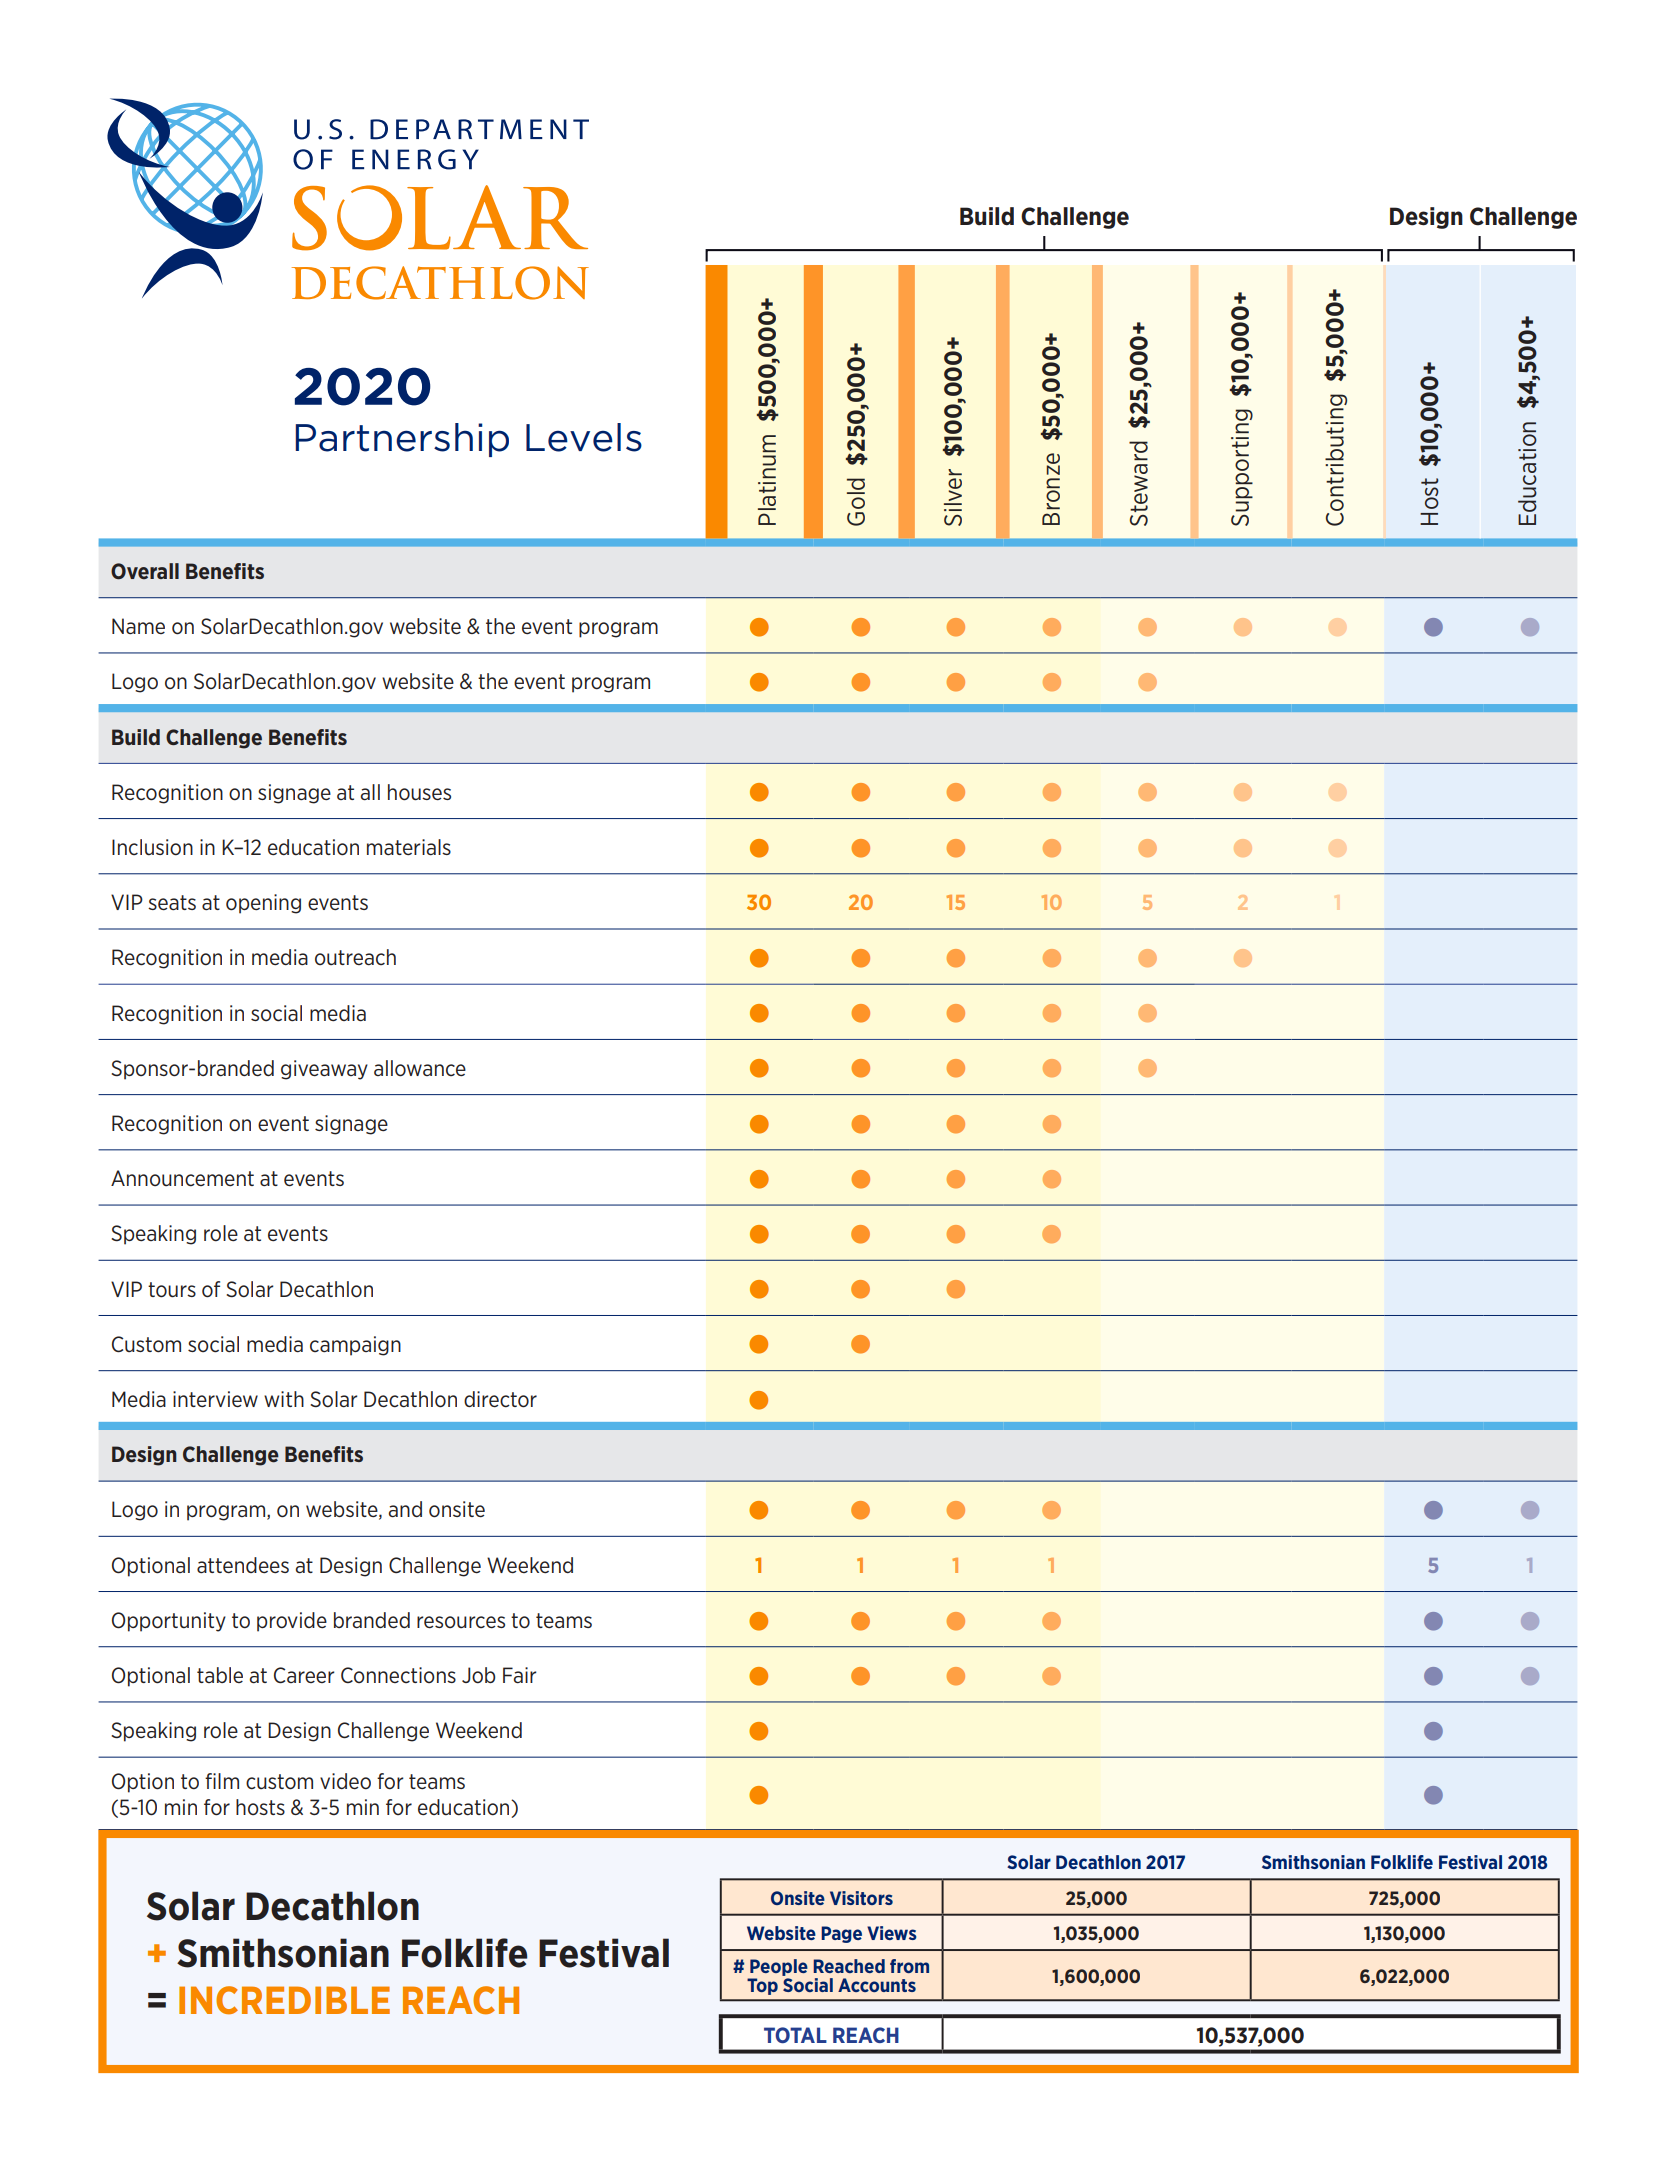 Image resolution: width=1676 pixels, height=2169 pixels. What do you see at coordinates (420, 1068) in the screenshot?
I see `allowance` at bounding box center [420, 1068].
